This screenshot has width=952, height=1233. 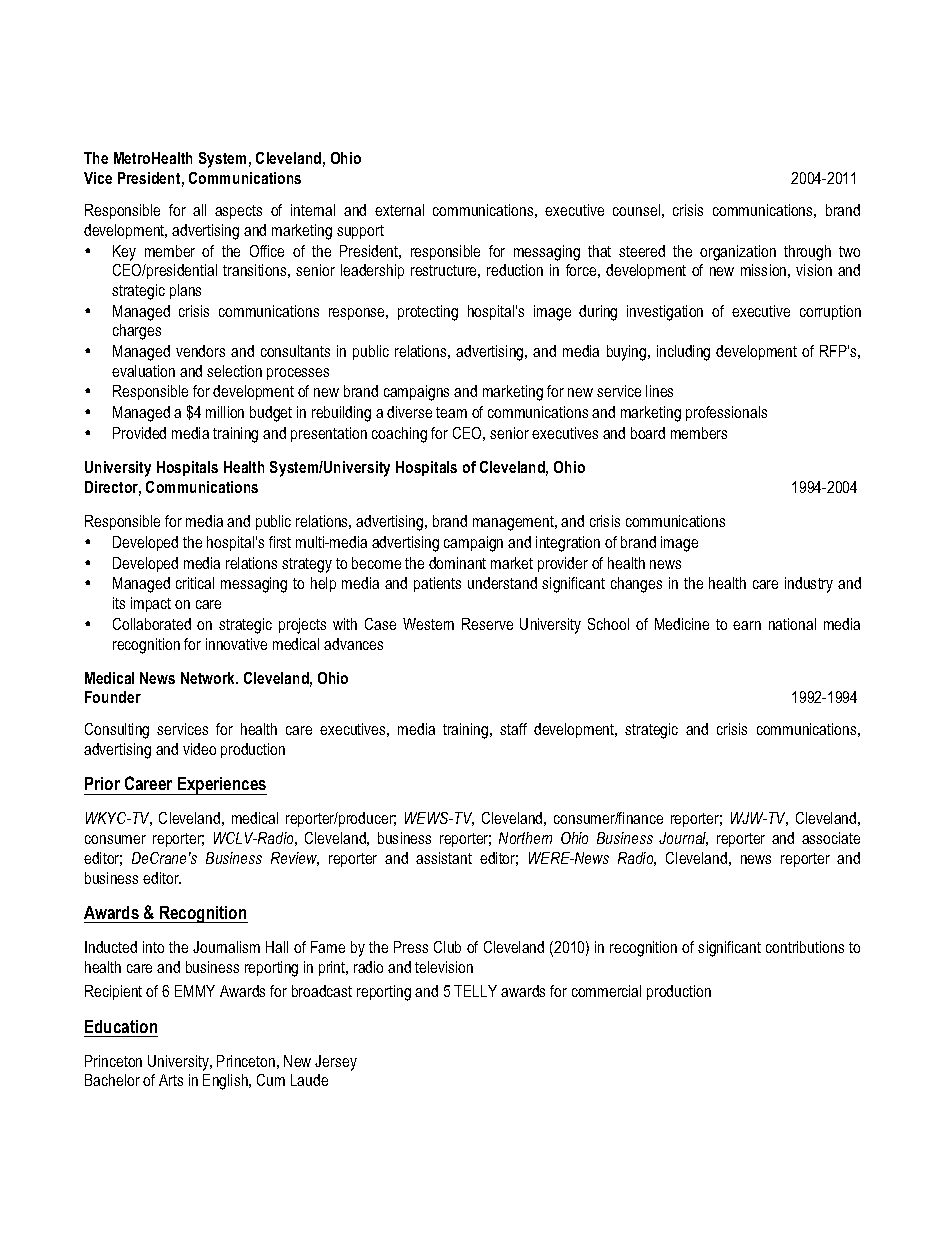 What do you see at coordinates (606, 991) in the screenshot?
I see `commercial` at bounding box center [606, 991].
